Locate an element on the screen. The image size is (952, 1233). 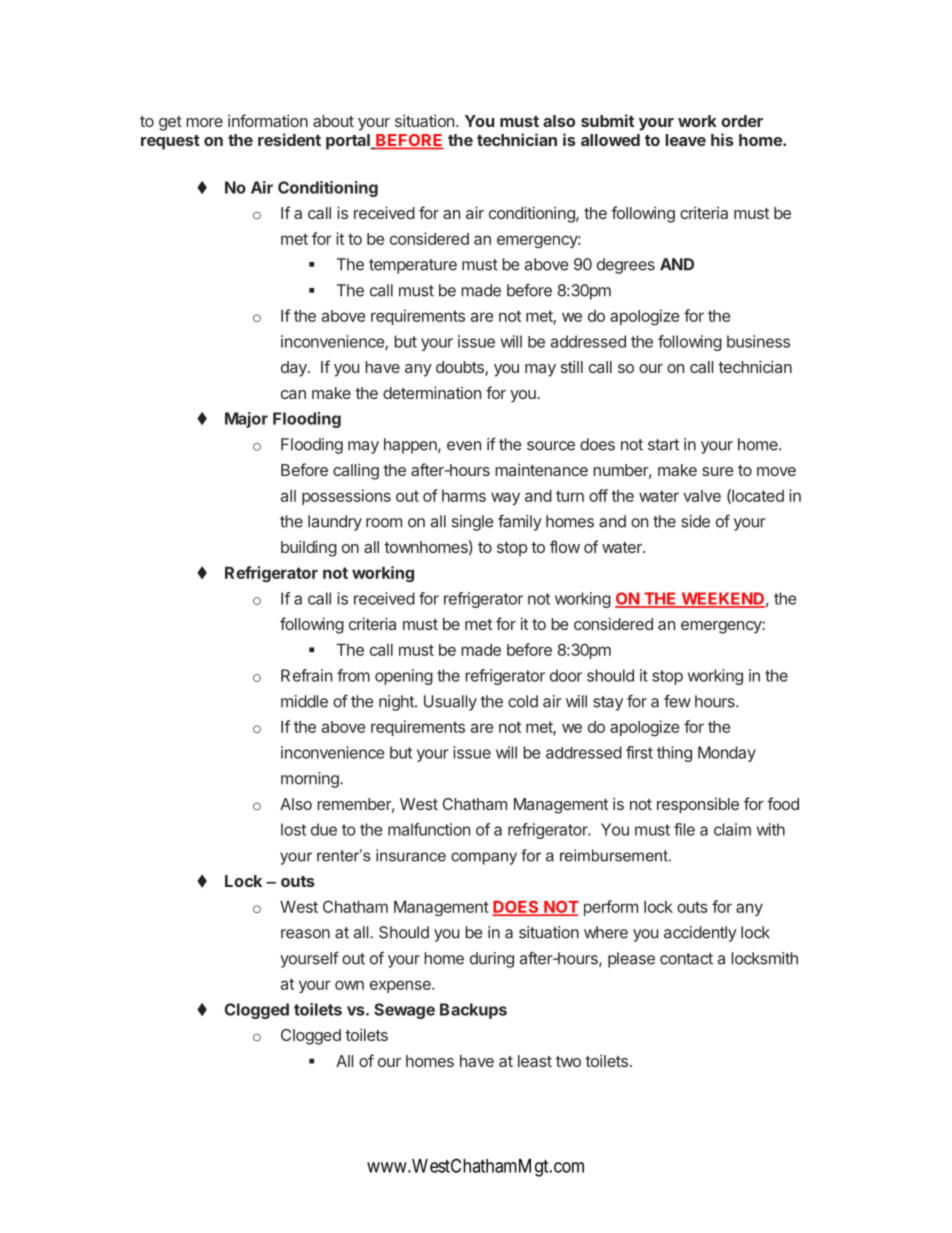
even is located at coordinates (464, 446).
